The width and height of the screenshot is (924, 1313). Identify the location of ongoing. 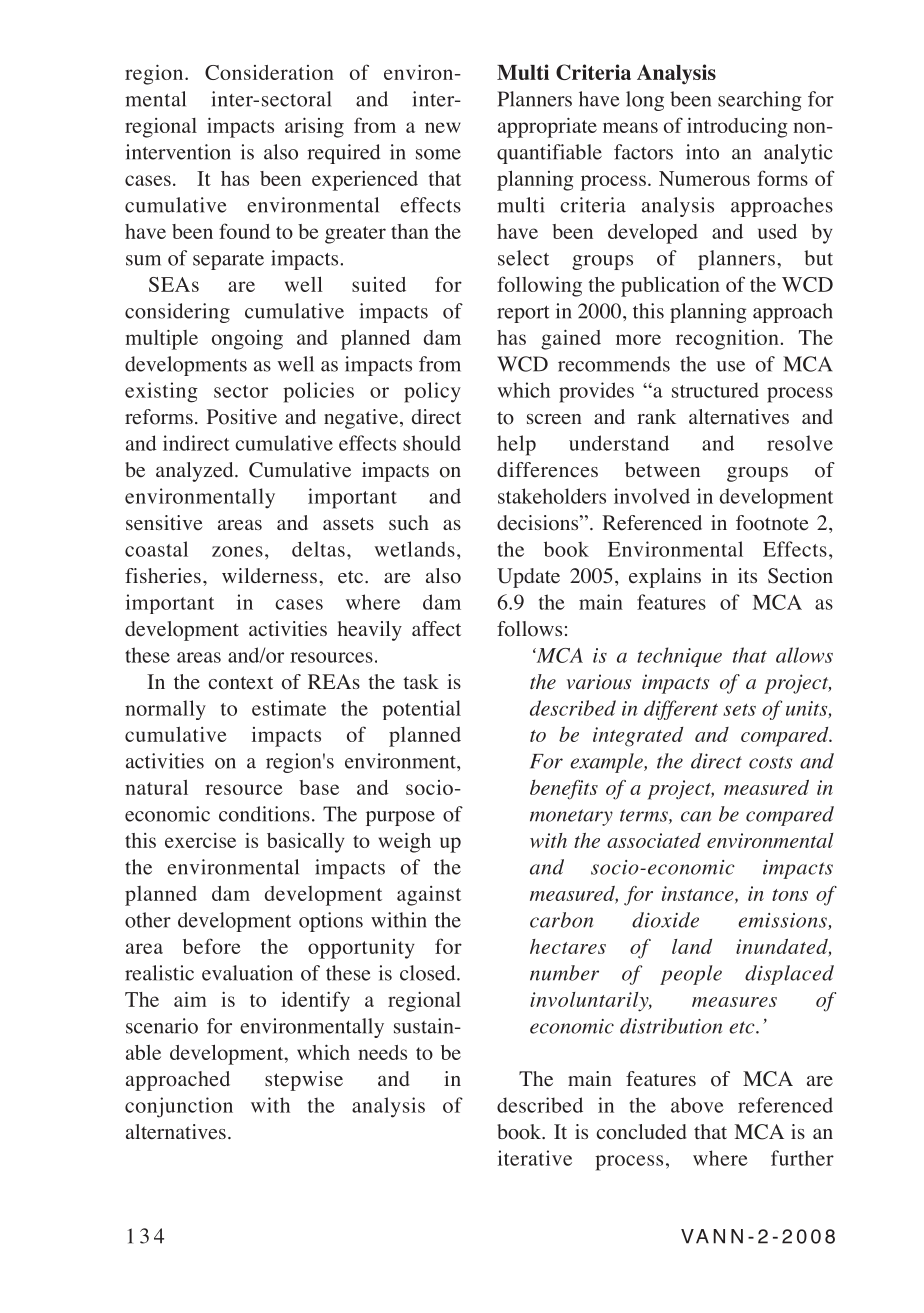
(247, 340).
